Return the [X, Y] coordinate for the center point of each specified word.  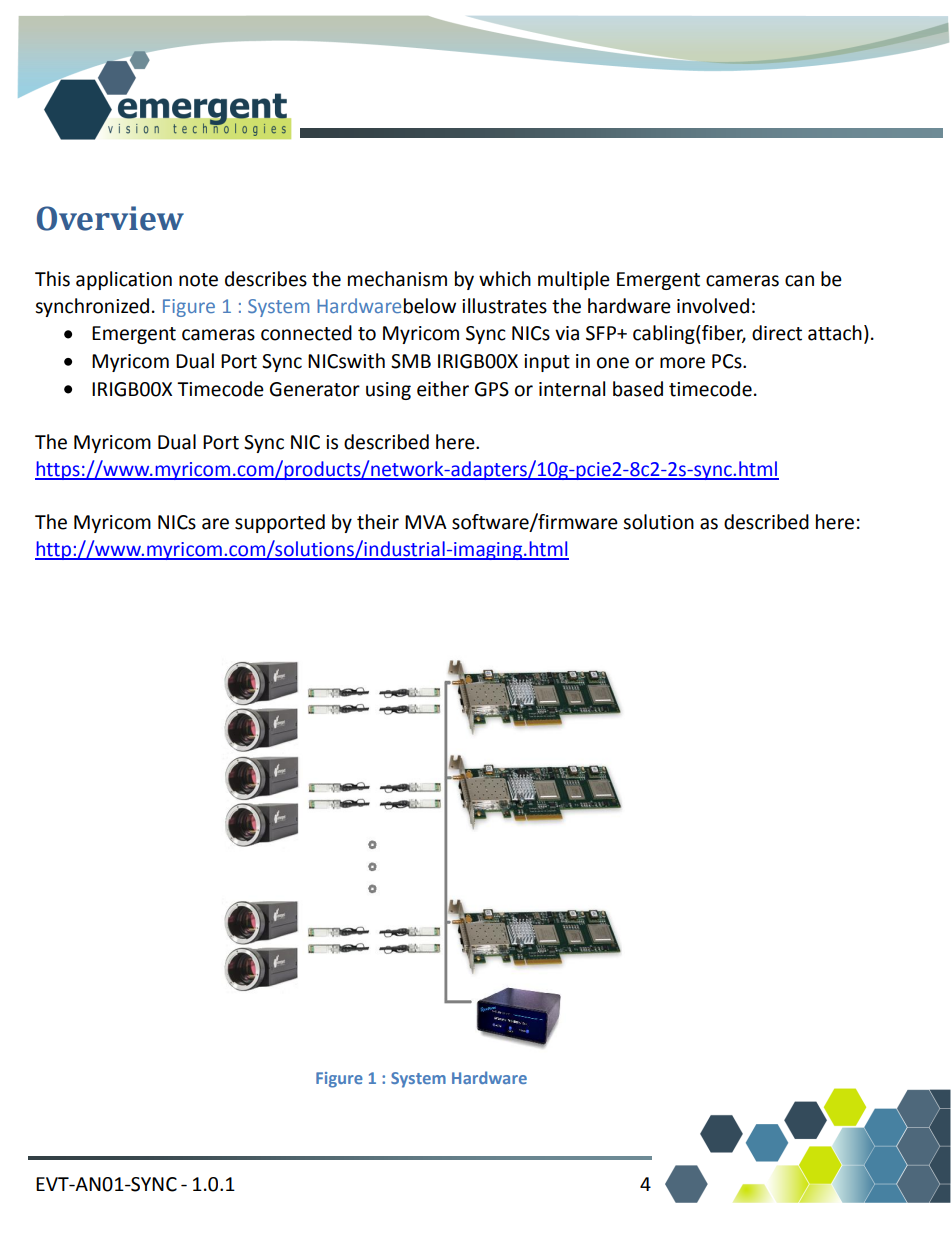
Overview [110, 218]
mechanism [397, 279]
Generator [315, 389]
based [638, 389]
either [443, 389]
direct [777, 333]
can [799, 281]
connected [306, 333]
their [378, 522]
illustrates [504, 306]
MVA [426, 522]
